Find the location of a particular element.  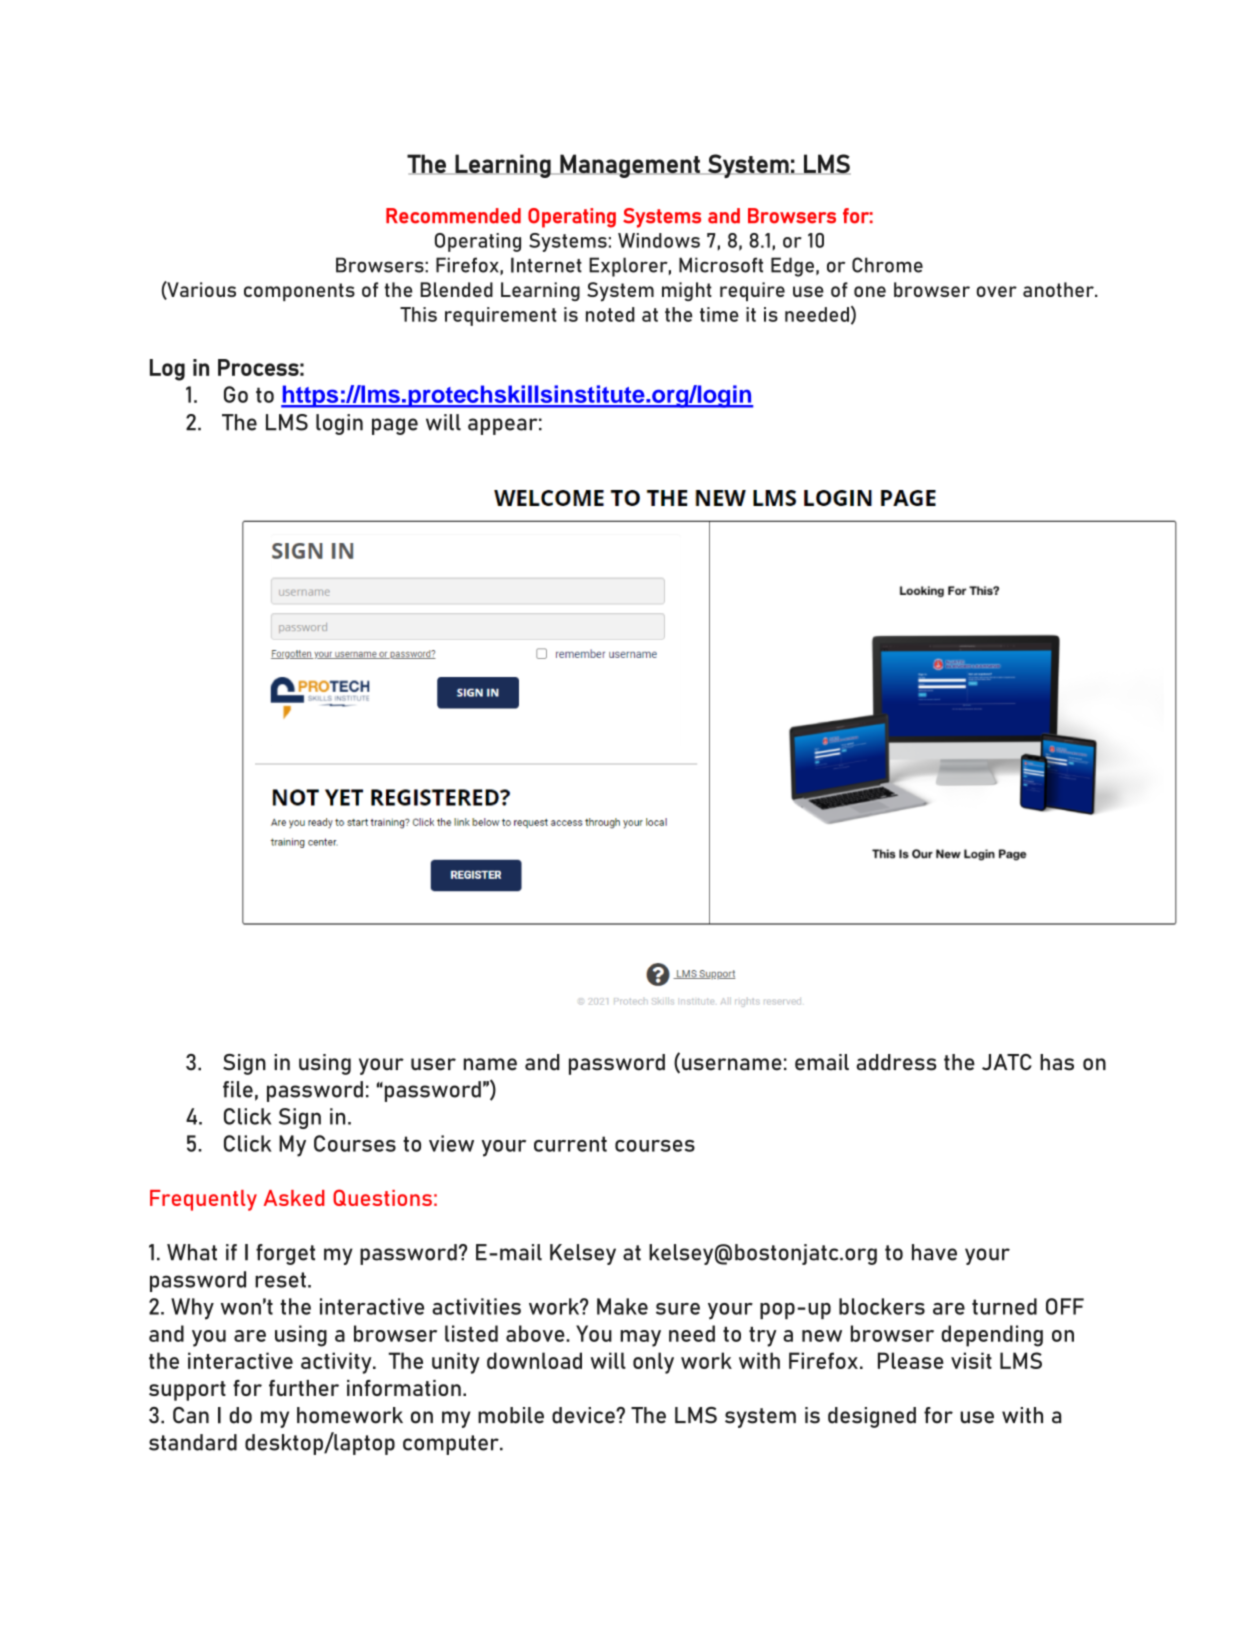

Management is located at coordinates (630, 166).
